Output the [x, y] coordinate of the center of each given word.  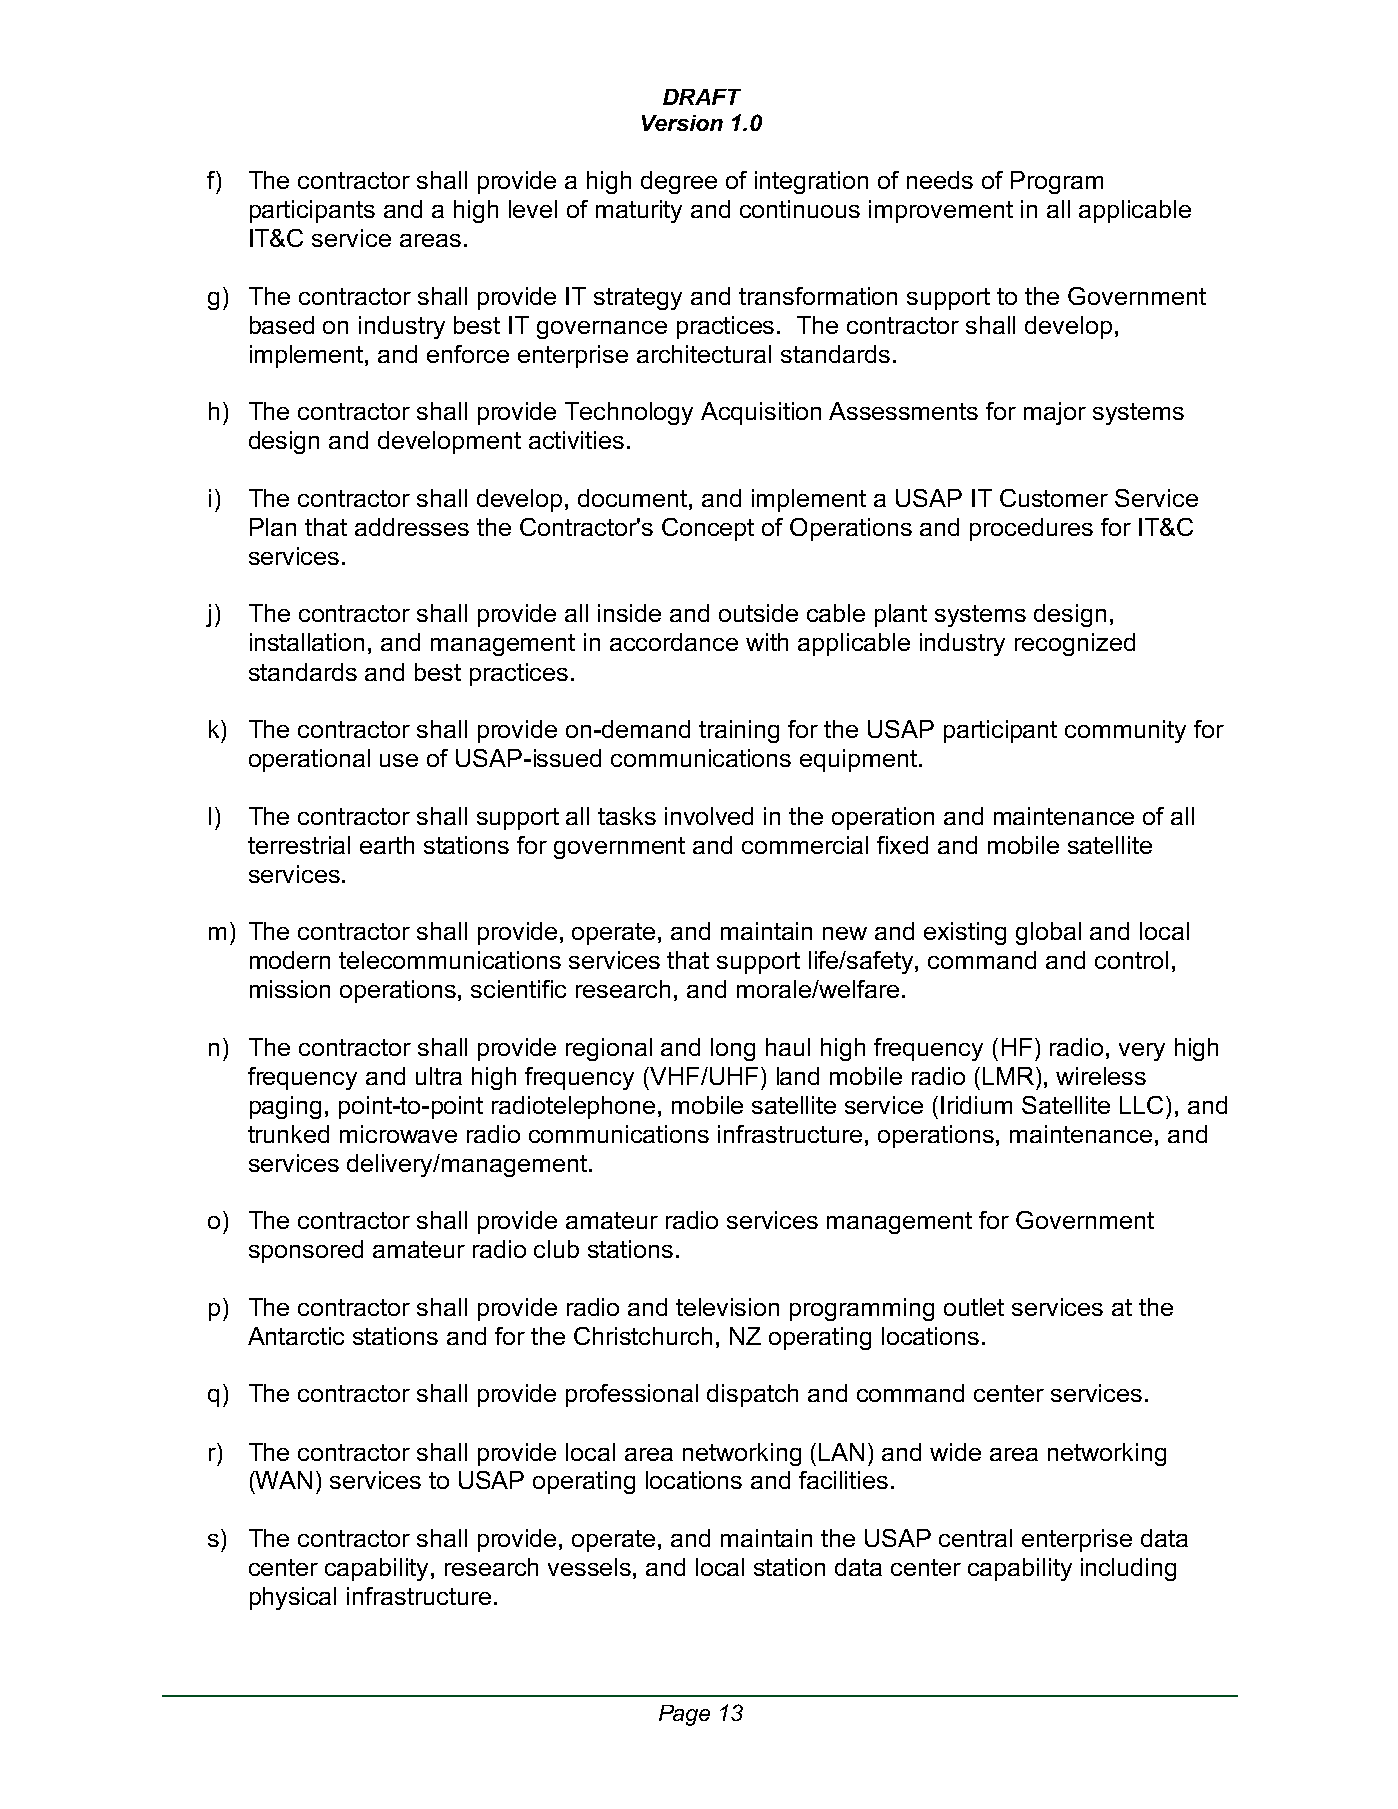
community [1125, 731]
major [1055, 413]
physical [293, 1598]
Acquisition [761, 413]
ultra [439, 1076]
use [399, 760]
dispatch [752, 1395]
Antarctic [296, 1336]
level [533, 209]
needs [940, 180]
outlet [974, 1307]
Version [682, 123]
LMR [1010, 1076]
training [739, 731]
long [733, 1049]
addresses [412, 527]
